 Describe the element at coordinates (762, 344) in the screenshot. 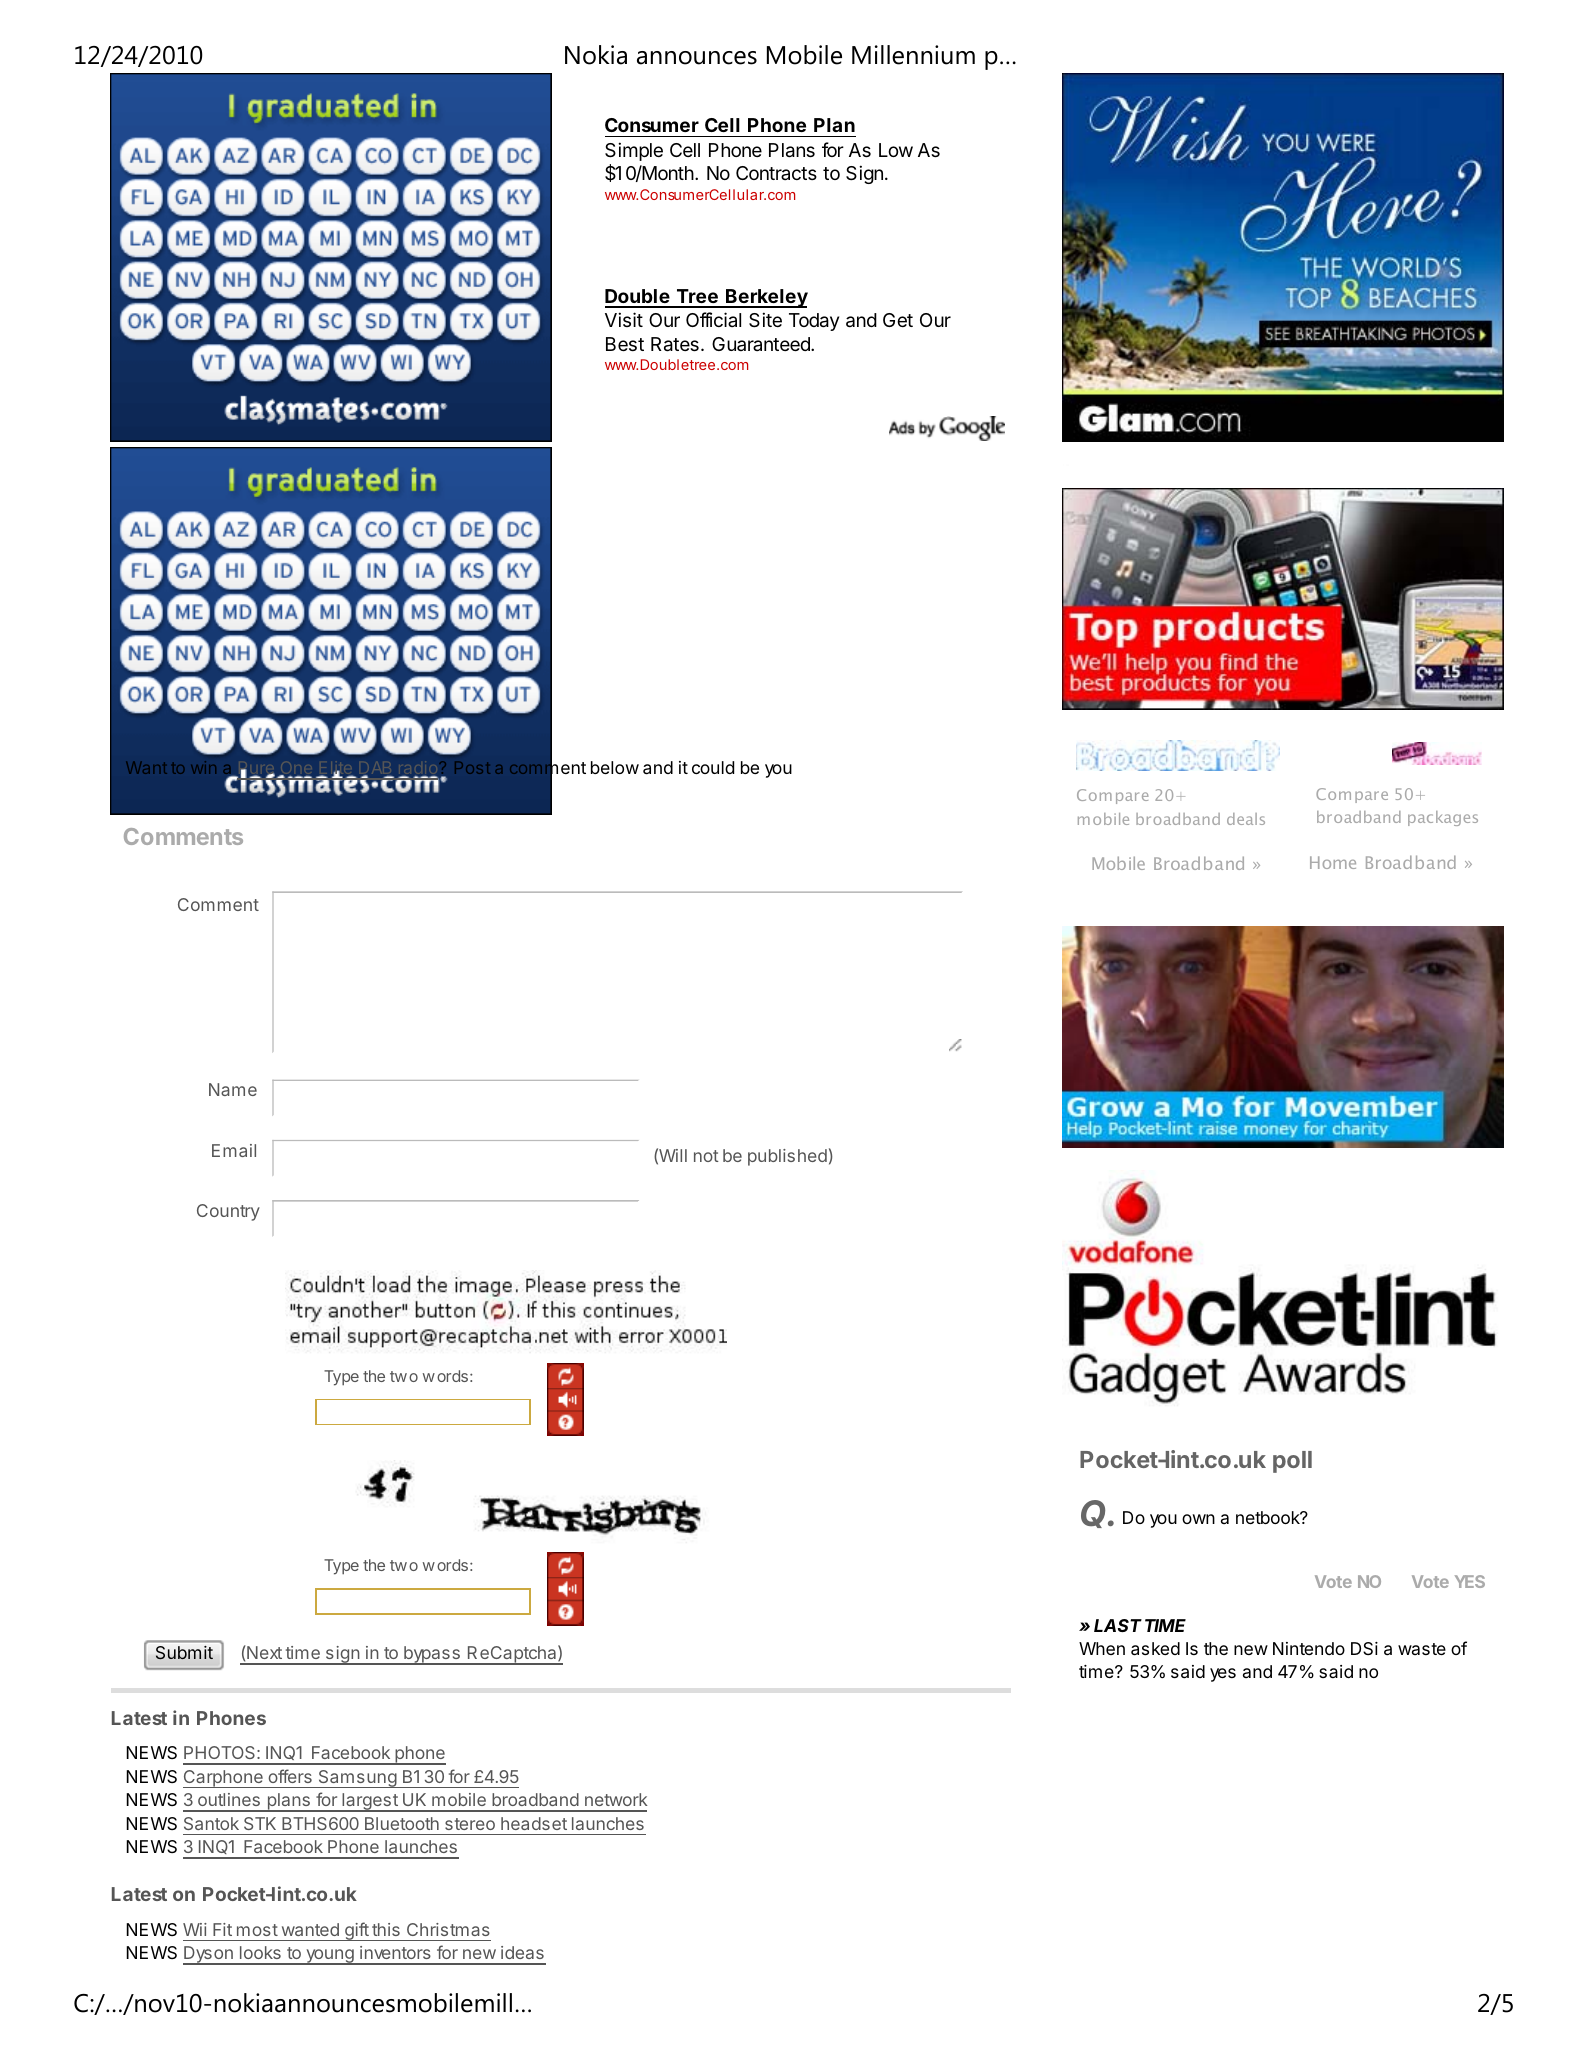

I see `Guaranteed` at that location.
